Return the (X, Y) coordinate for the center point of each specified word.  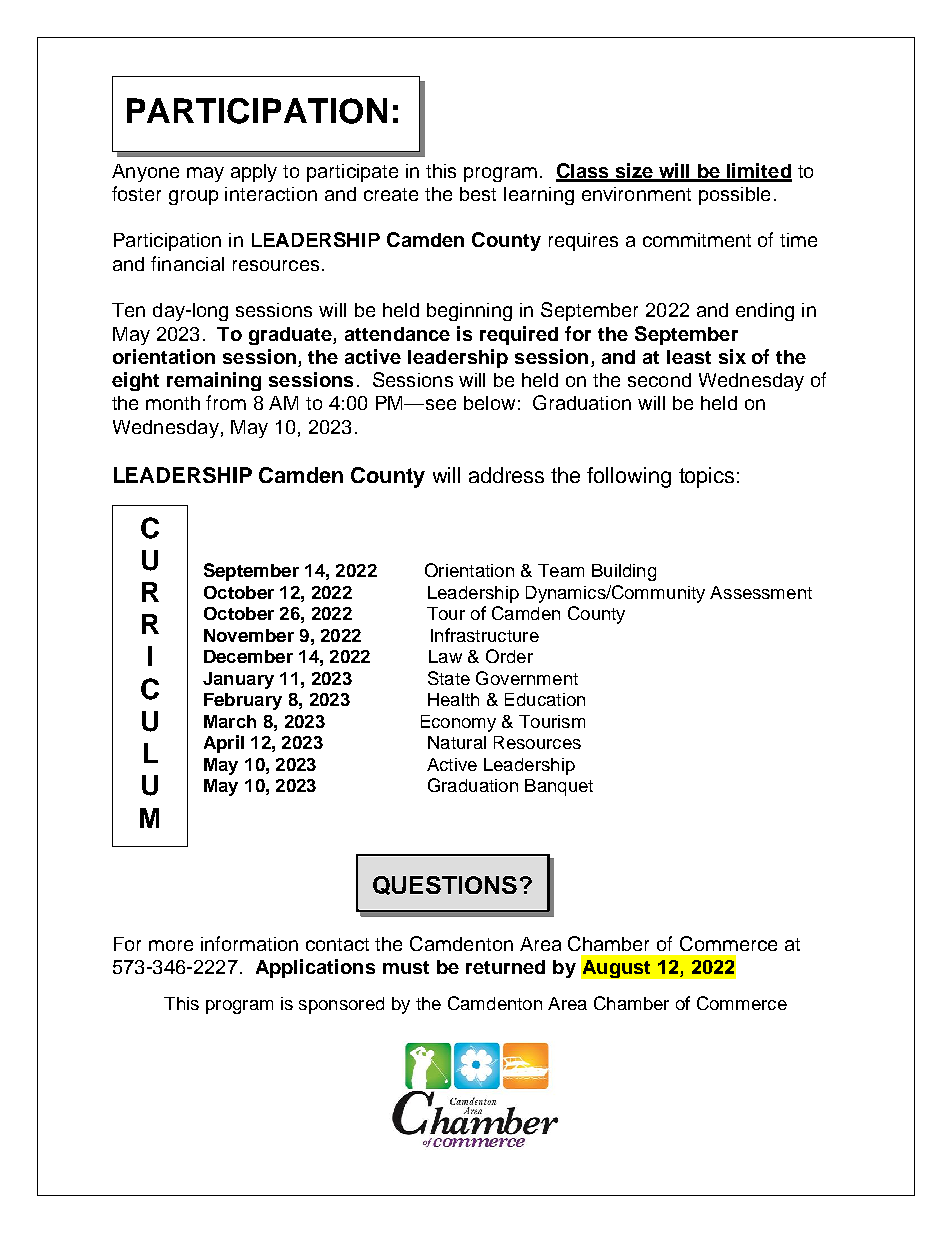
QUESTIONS (445, 885)
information (249, 943)
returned (505, 967)
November (249, 635)
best (478, 194)
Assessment (761, 592)
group (193, 197)
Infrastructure (485, 635)
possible (734, 196)
